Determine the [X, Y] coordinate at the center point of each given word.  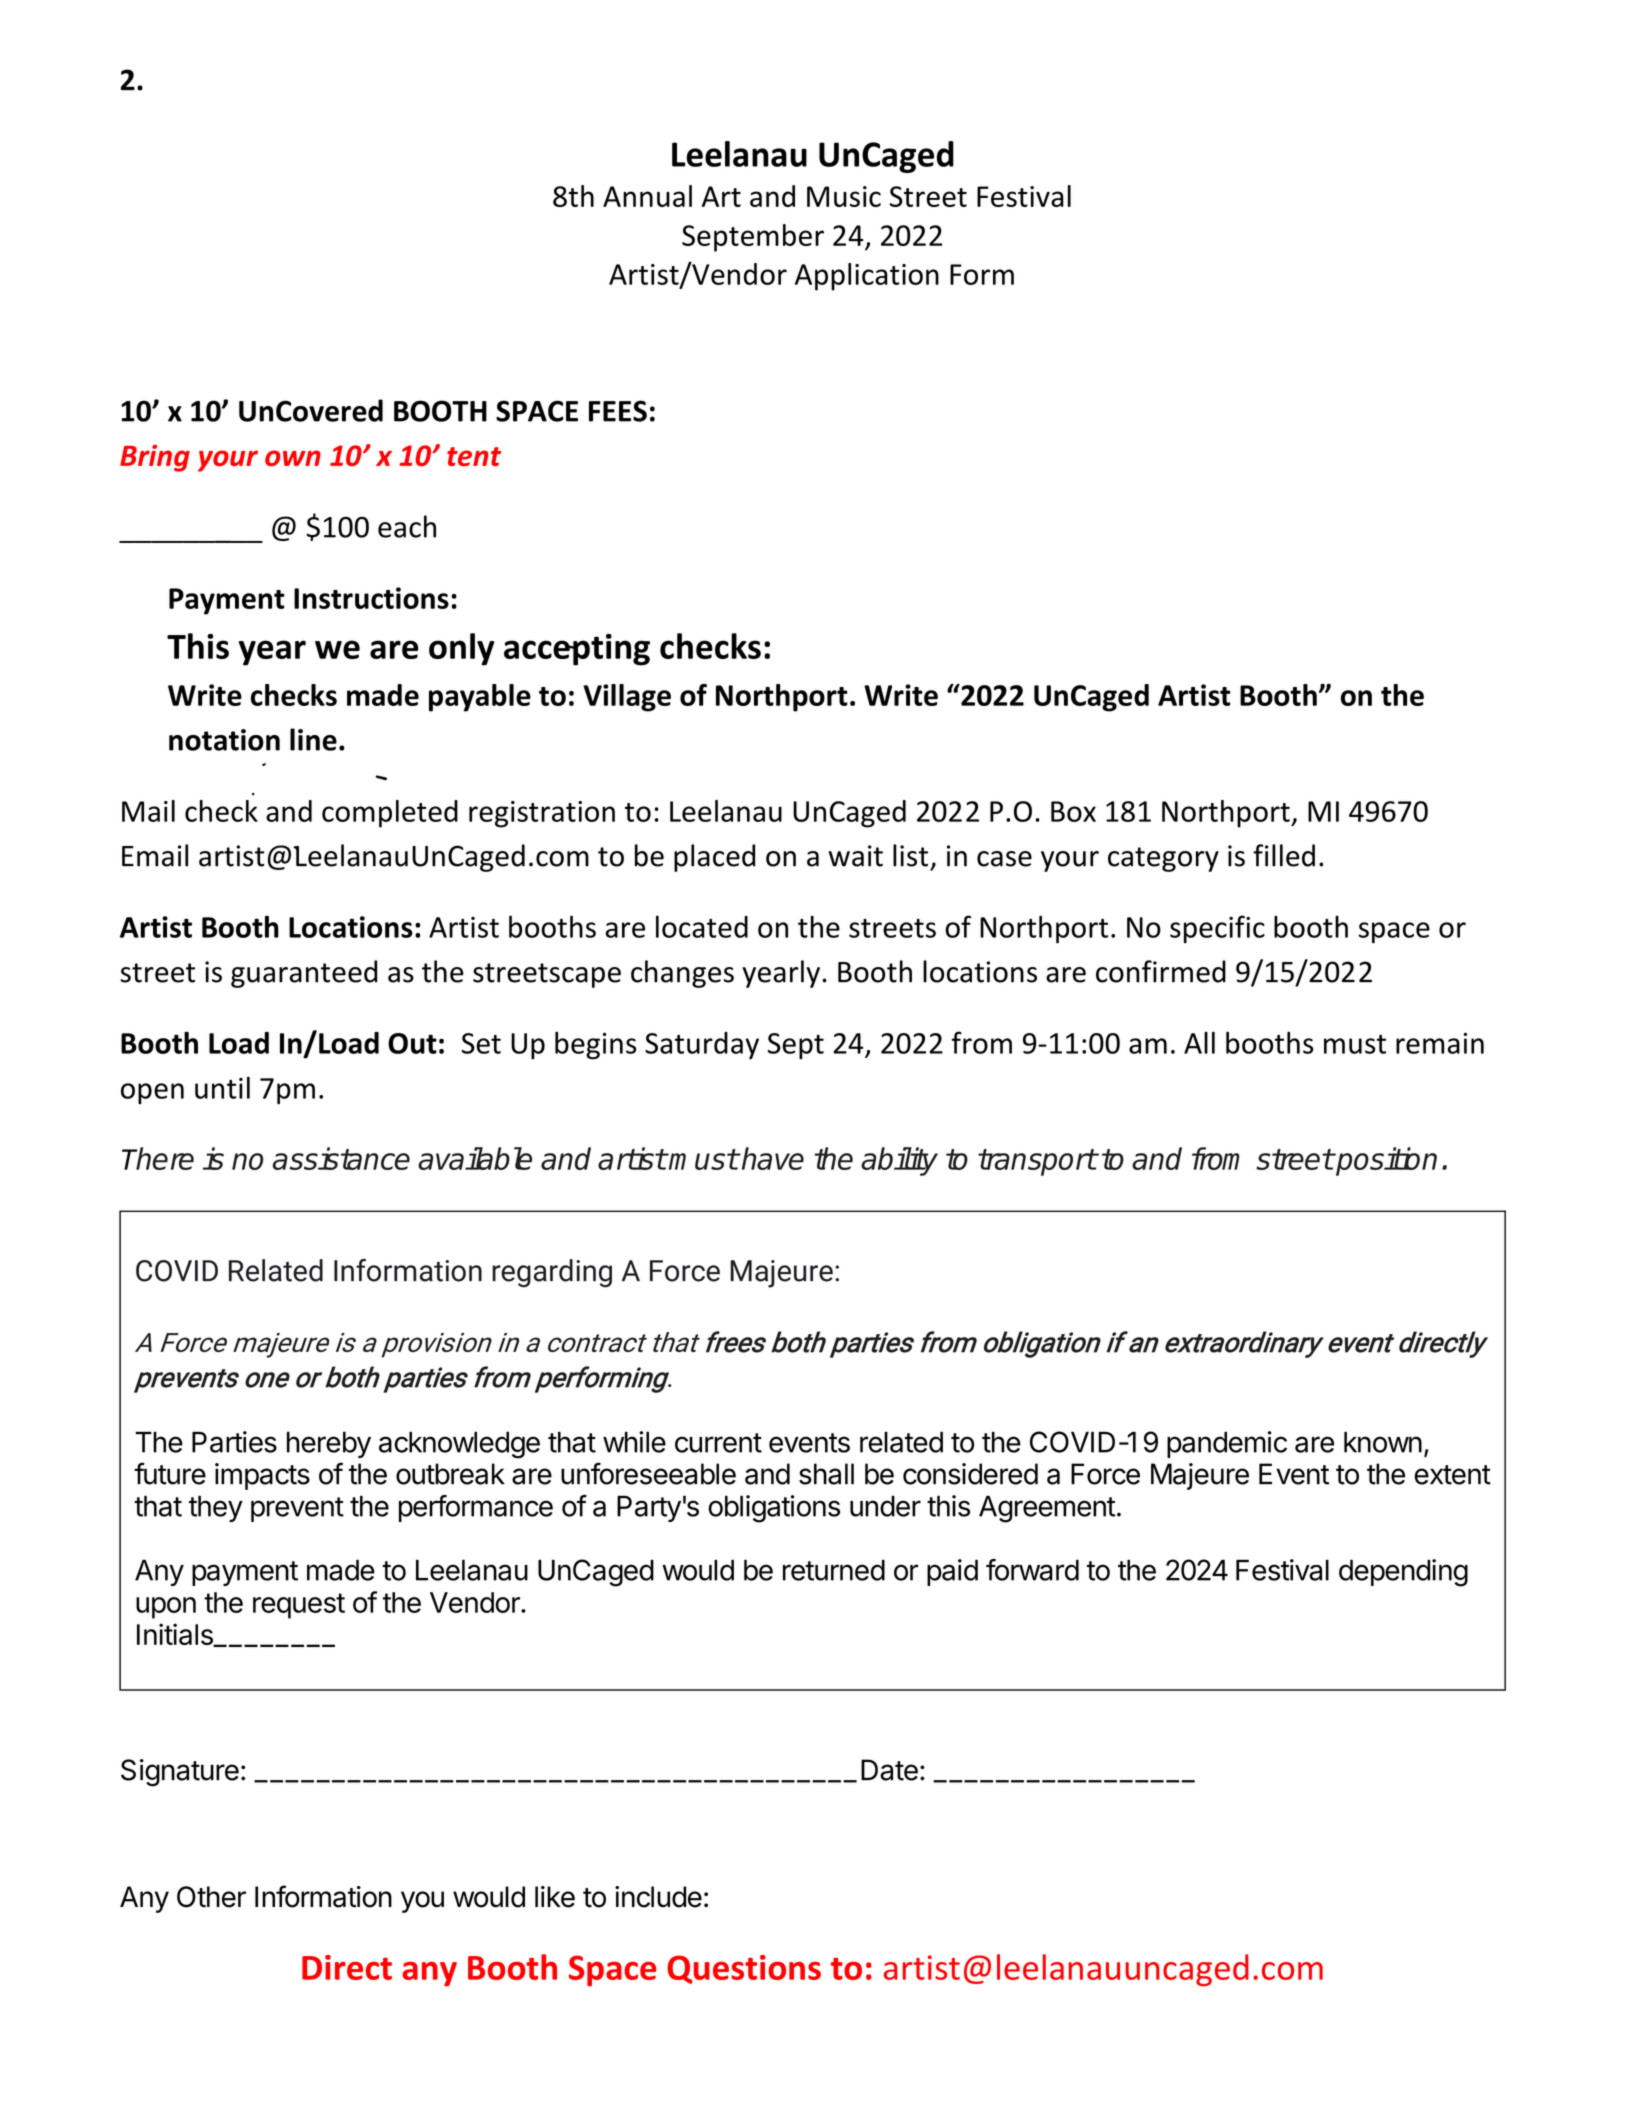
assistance [341, 1158]
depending [1403, 1573]
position [1385, 1161]
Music [844, 196]
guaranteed [304, 974]
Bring [155, 458]
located [702, 926]
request [299, 1606]
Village [627, 698]
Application [867, 277]
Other [211, 1897]
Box [1073, 811]
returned [834, 1570]
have [772, 1158]
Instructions [371, 598]
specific [1217, 929]
